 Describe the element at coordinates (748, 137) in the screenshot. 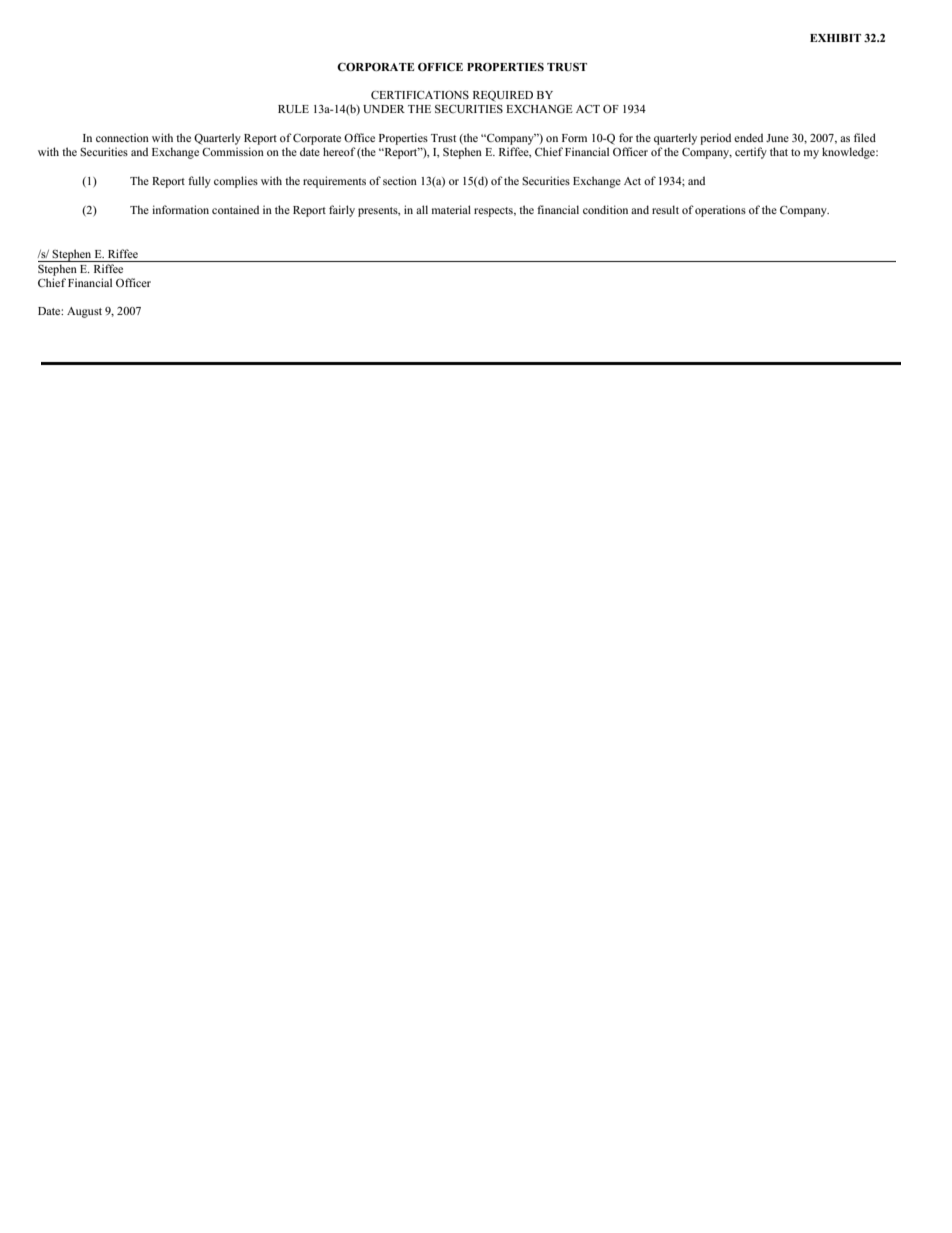

I see `ended` at that location.
